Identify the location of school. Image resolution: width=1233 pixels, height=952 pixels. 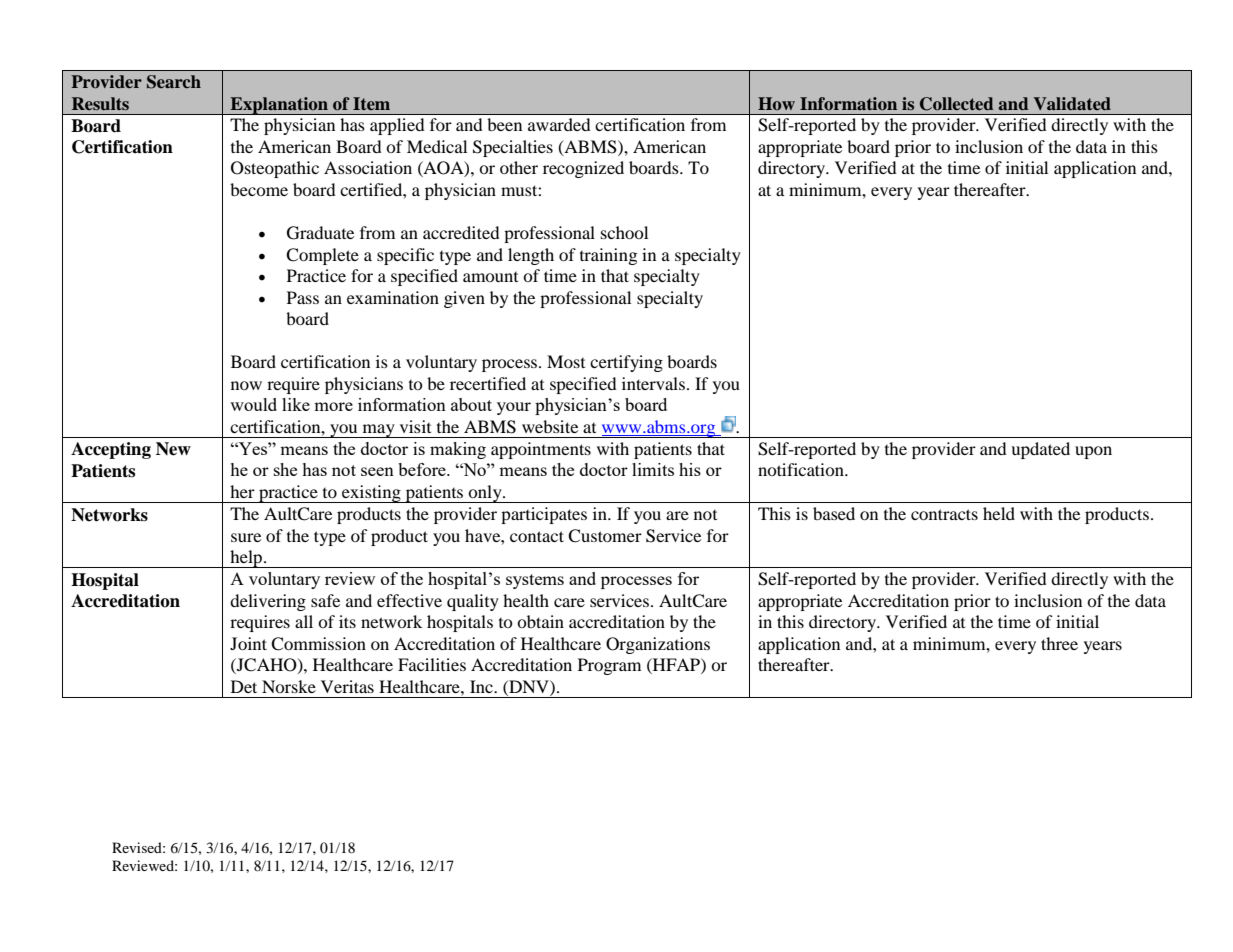
(624, 232).
